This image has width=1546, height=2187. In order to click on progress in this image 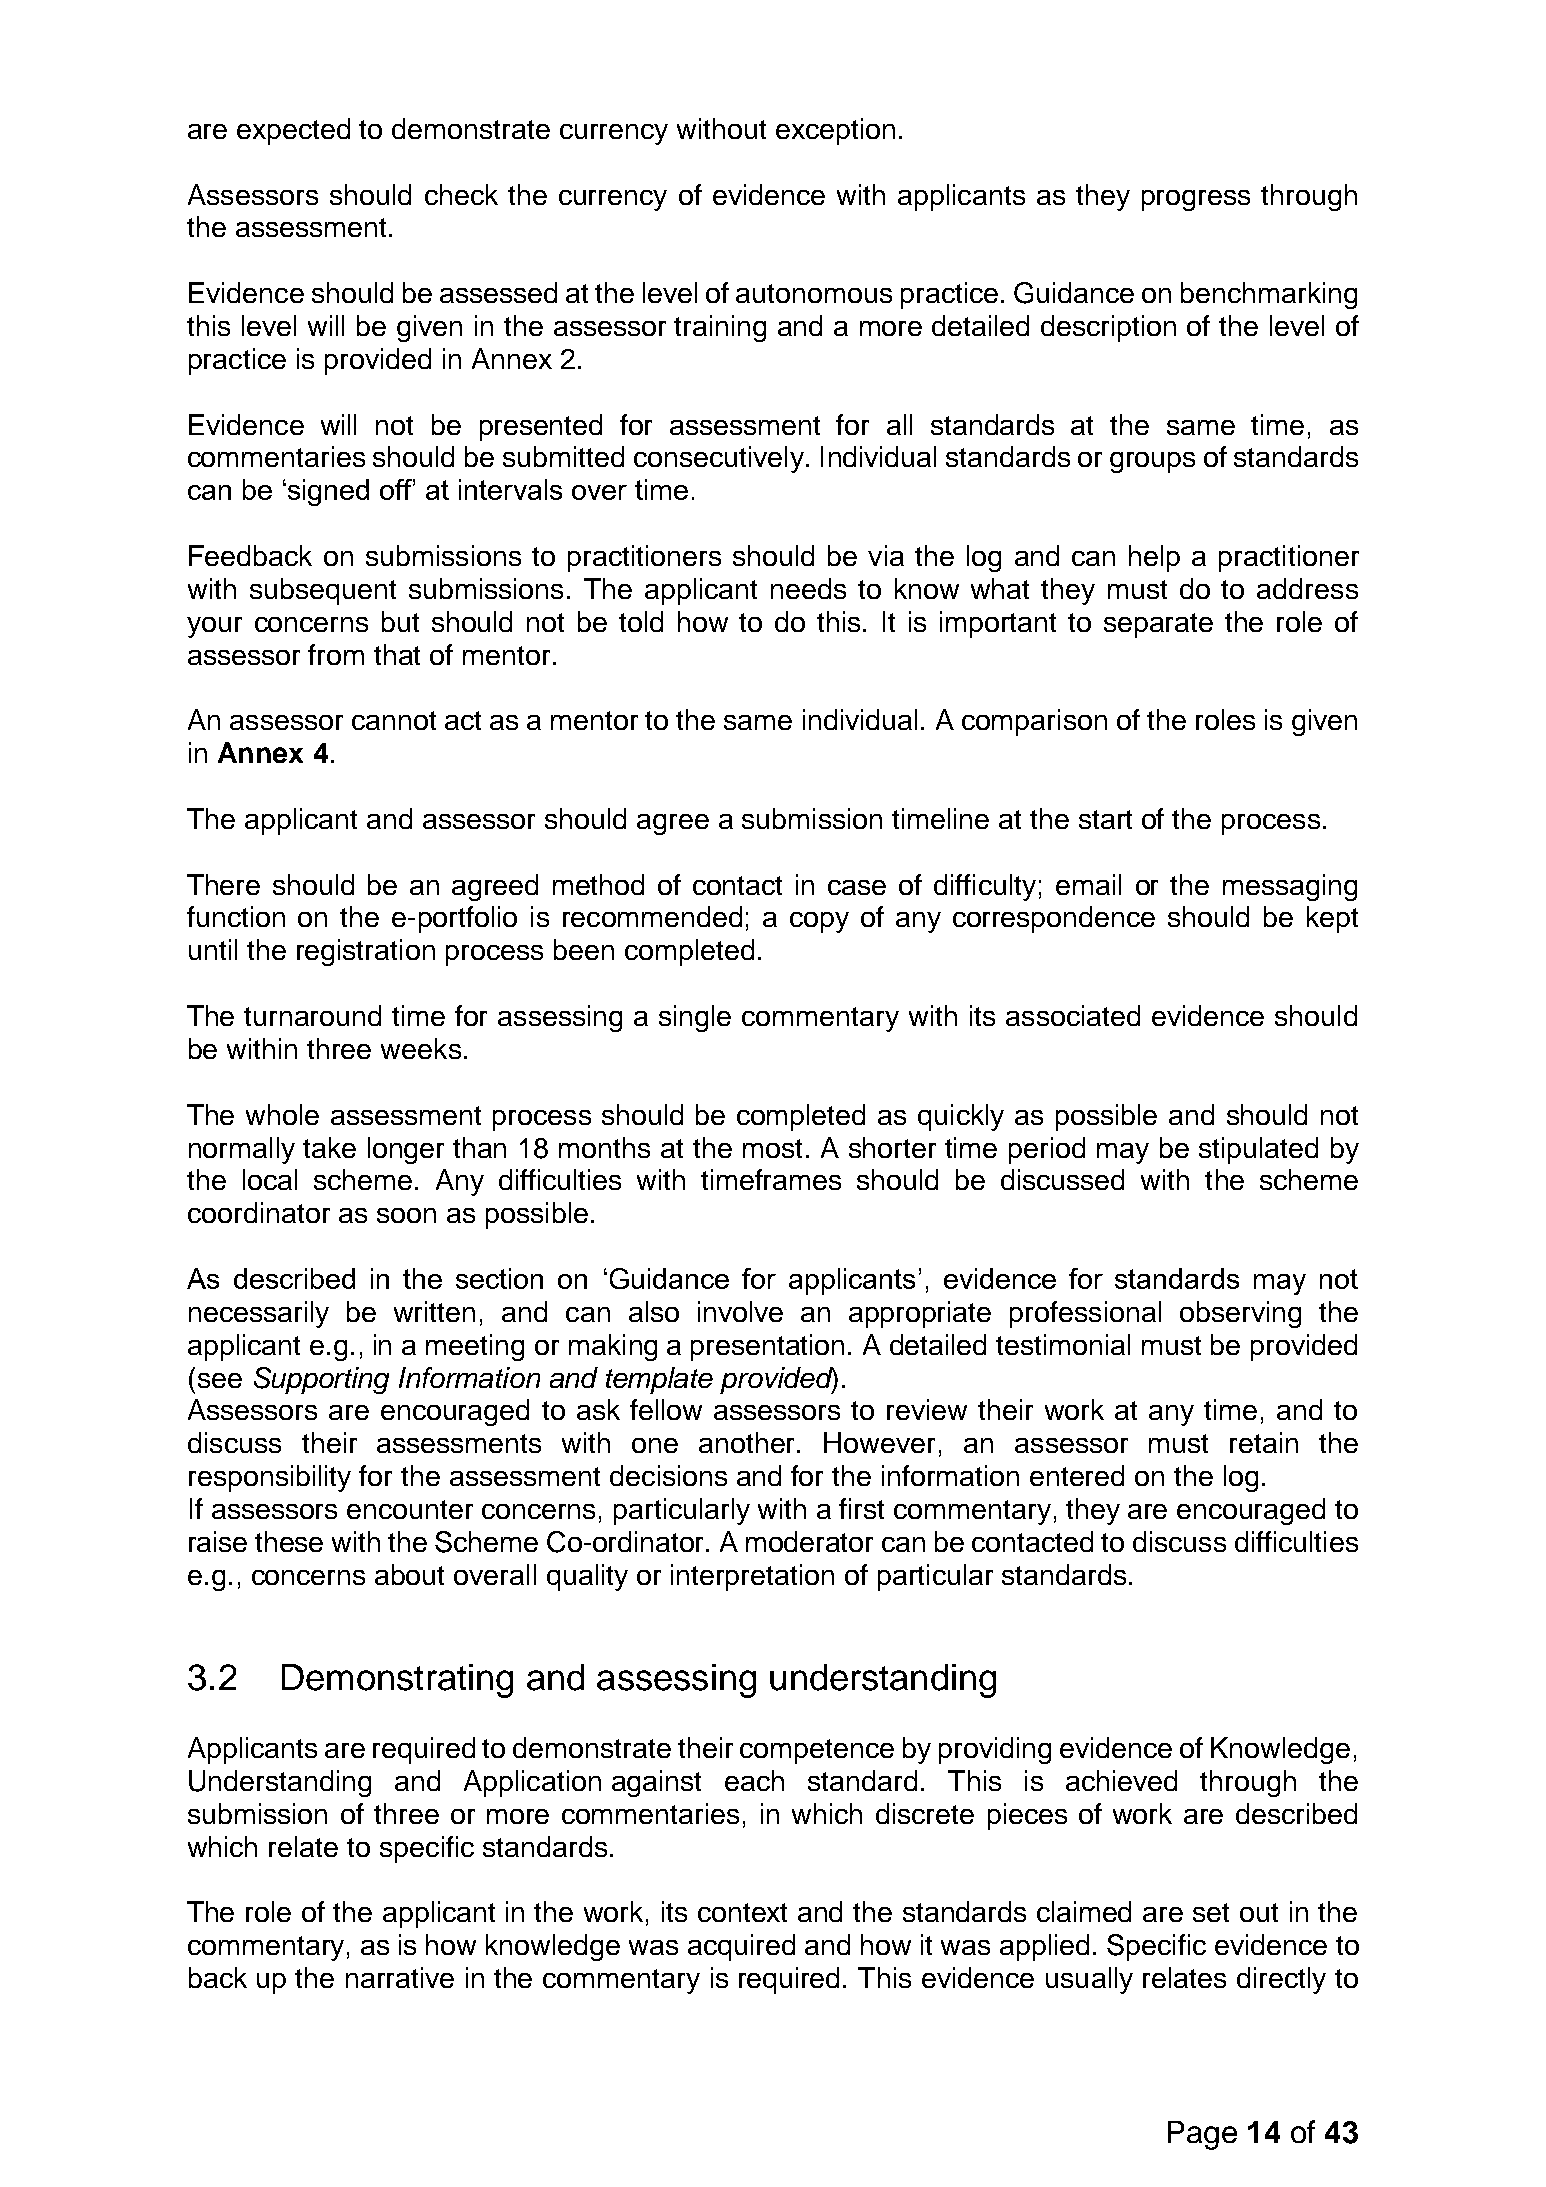, I will do `click(1196, 200)`.
